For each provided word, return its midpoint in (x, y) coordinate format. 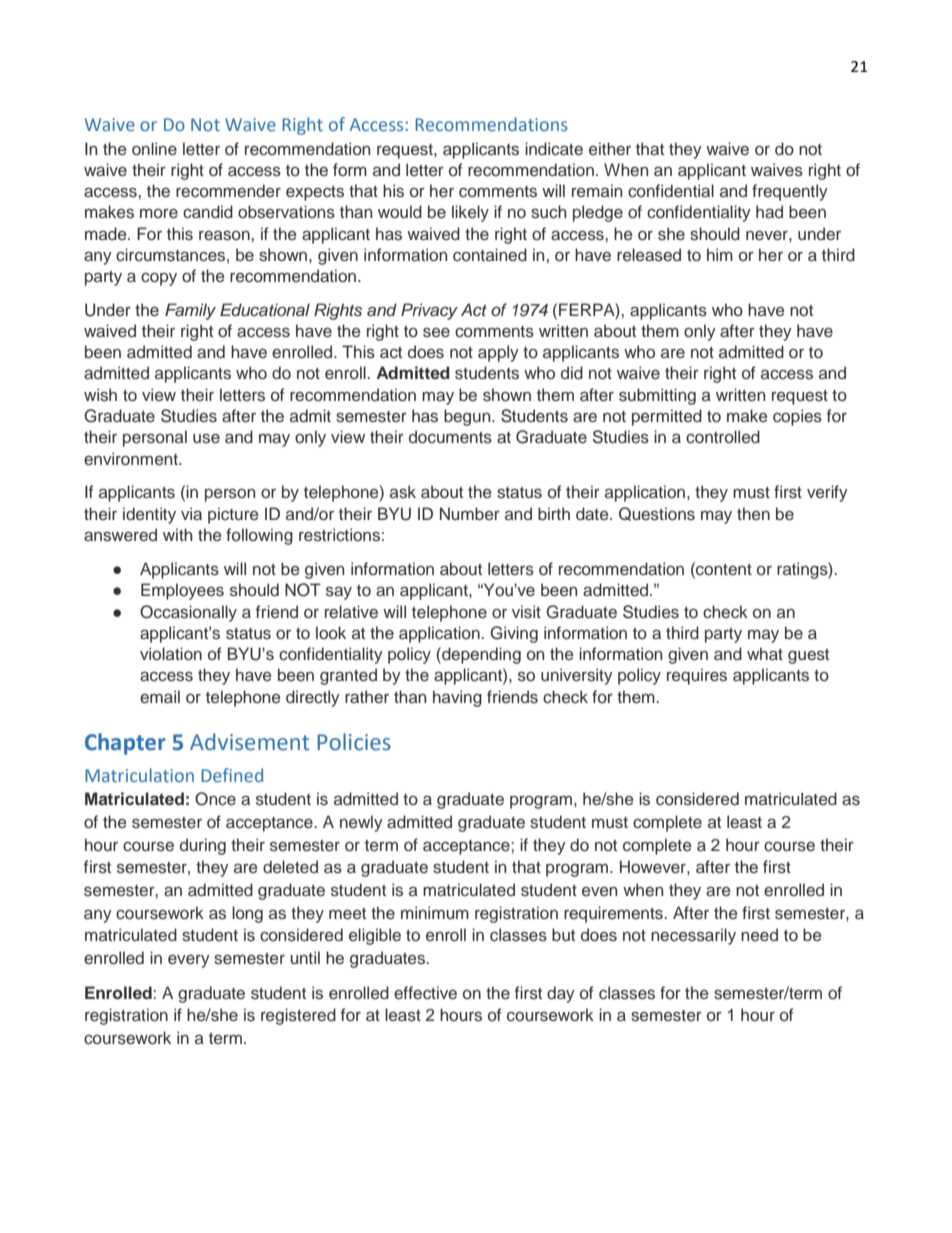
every (189, 961)
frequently (790, 192)
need (759, 935)
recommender (228, 191)
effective (425, 993)
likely (470, 213)
